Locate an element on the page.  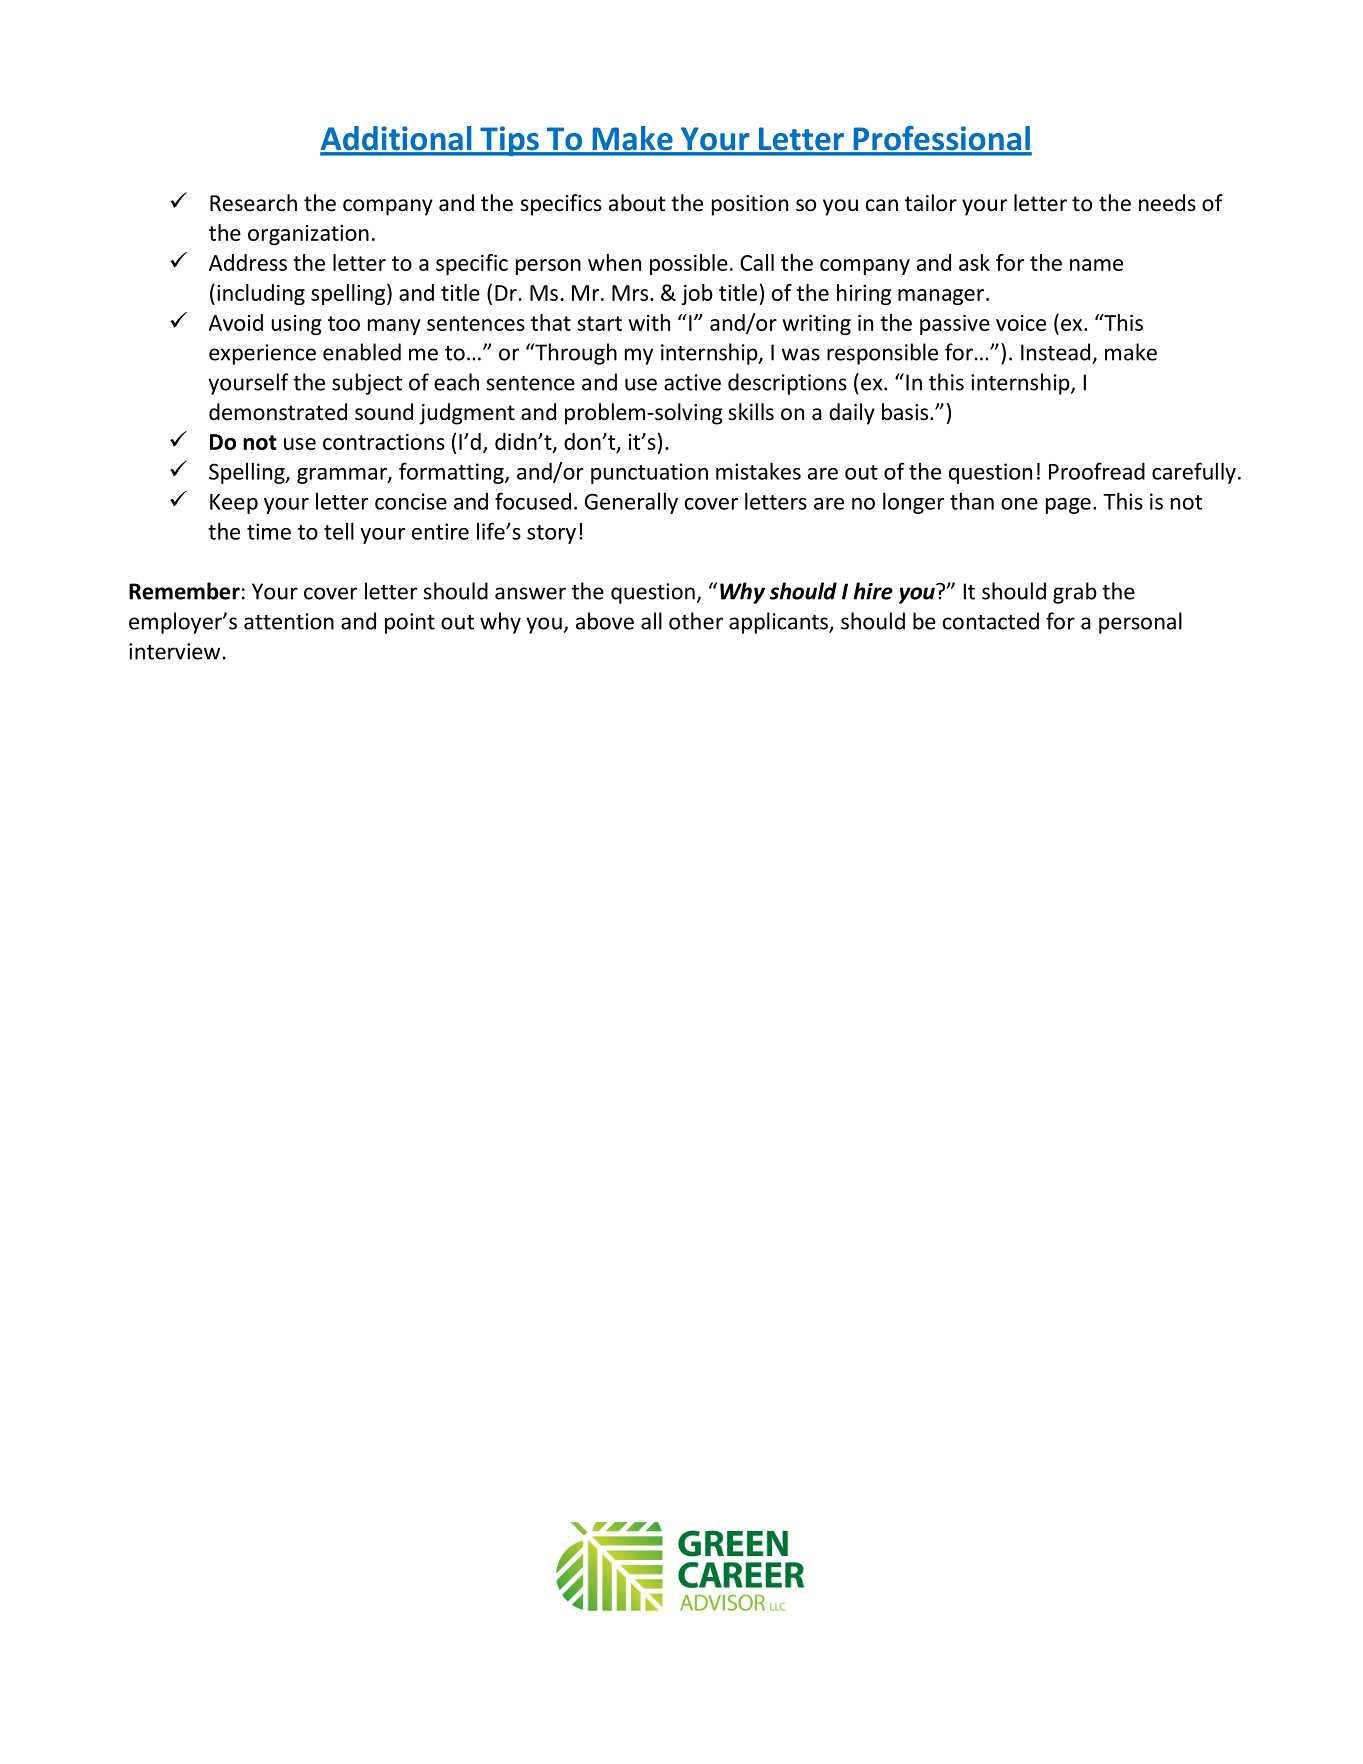
other is located at coordinates (696, 621).
